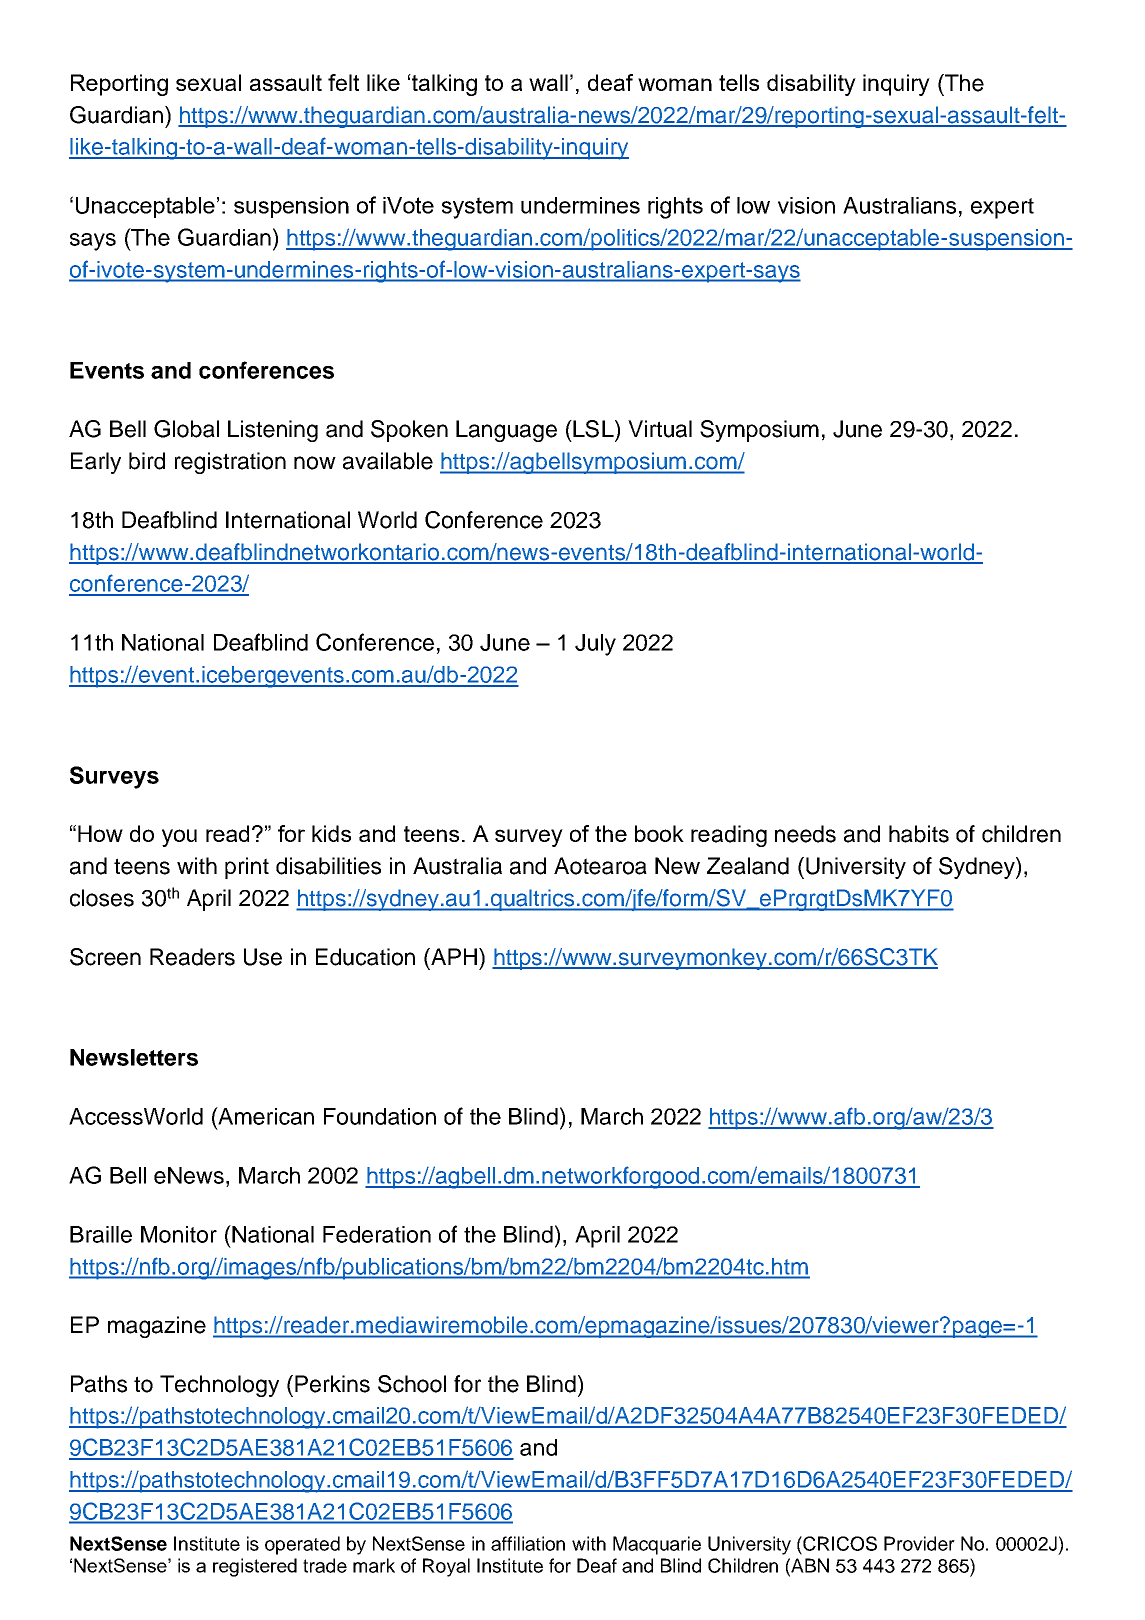 The width and height of the screenshot is (1145, 1620). Describe the element at coordinates (660, 429) in the screenshot. I see `Virtual` at that location.
